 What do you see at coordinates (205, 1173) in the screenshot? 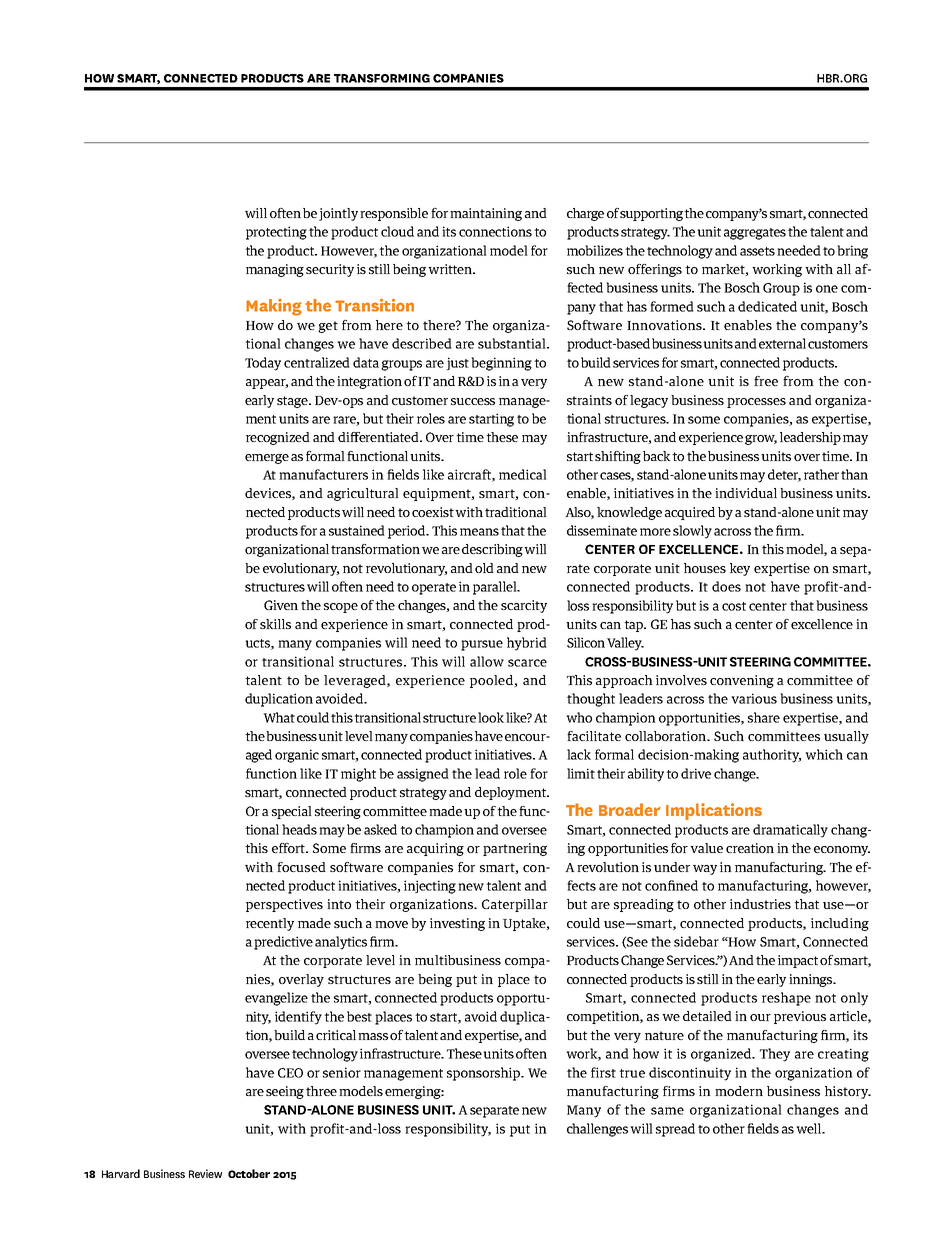
I see `Review` at bounding box center [205, 1173].
